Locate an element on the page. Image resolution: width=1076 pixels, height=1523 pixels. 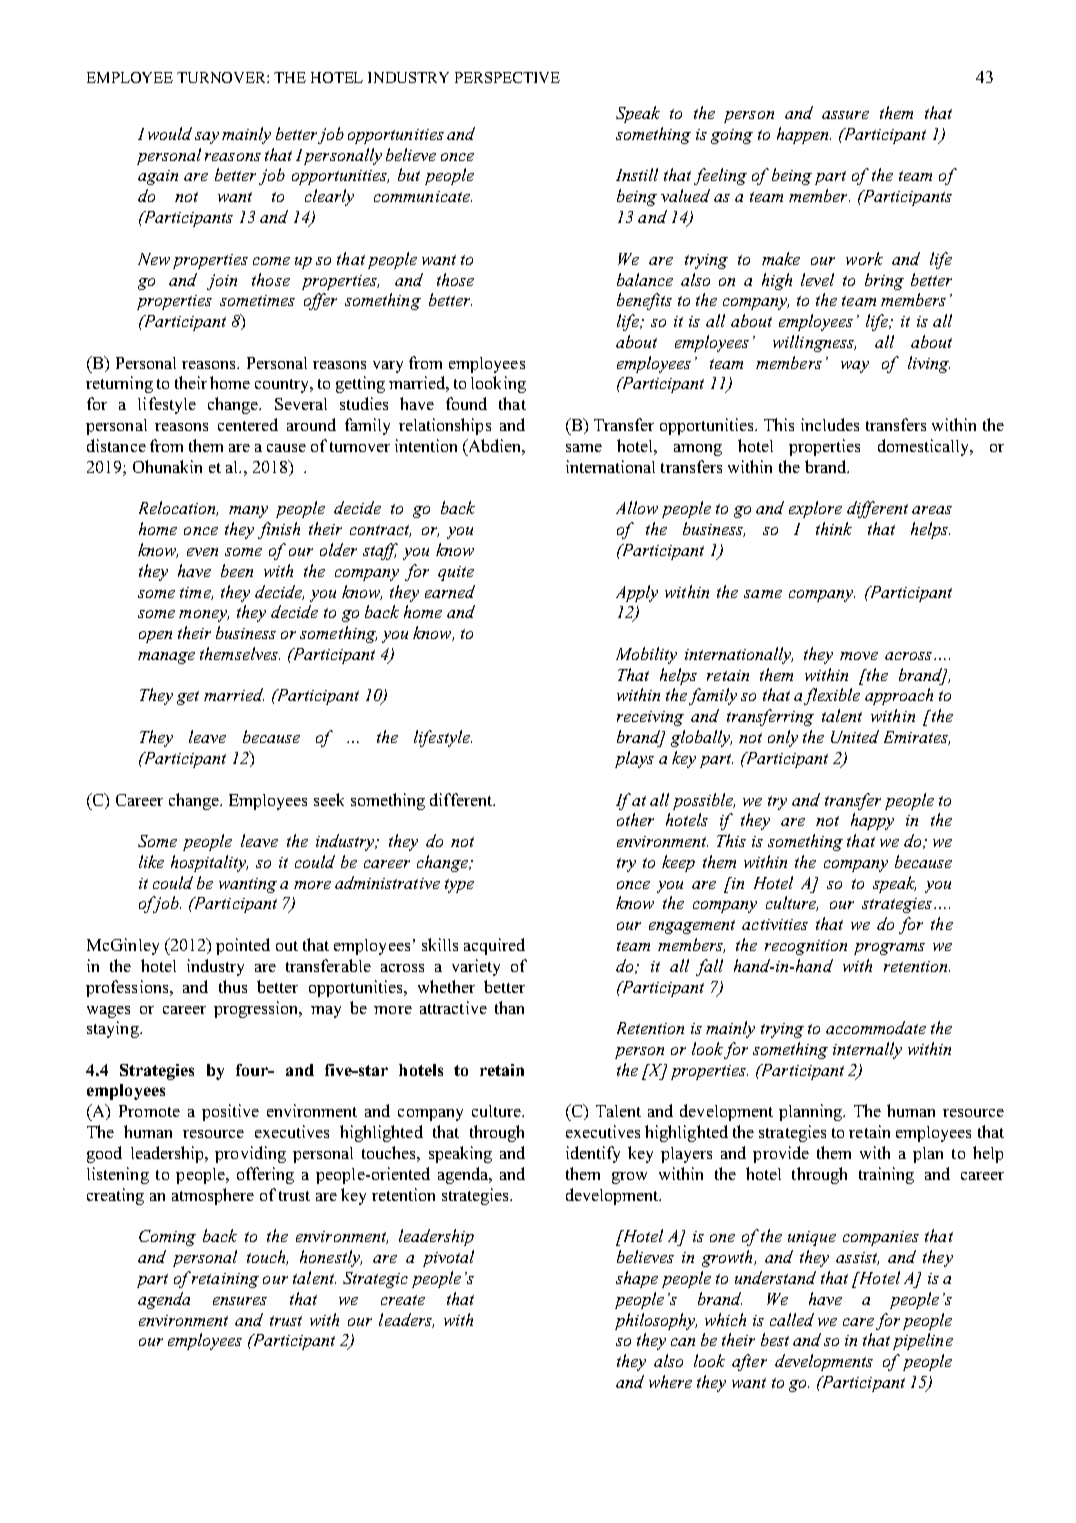
pointed is located at coordinates (243, 946).
